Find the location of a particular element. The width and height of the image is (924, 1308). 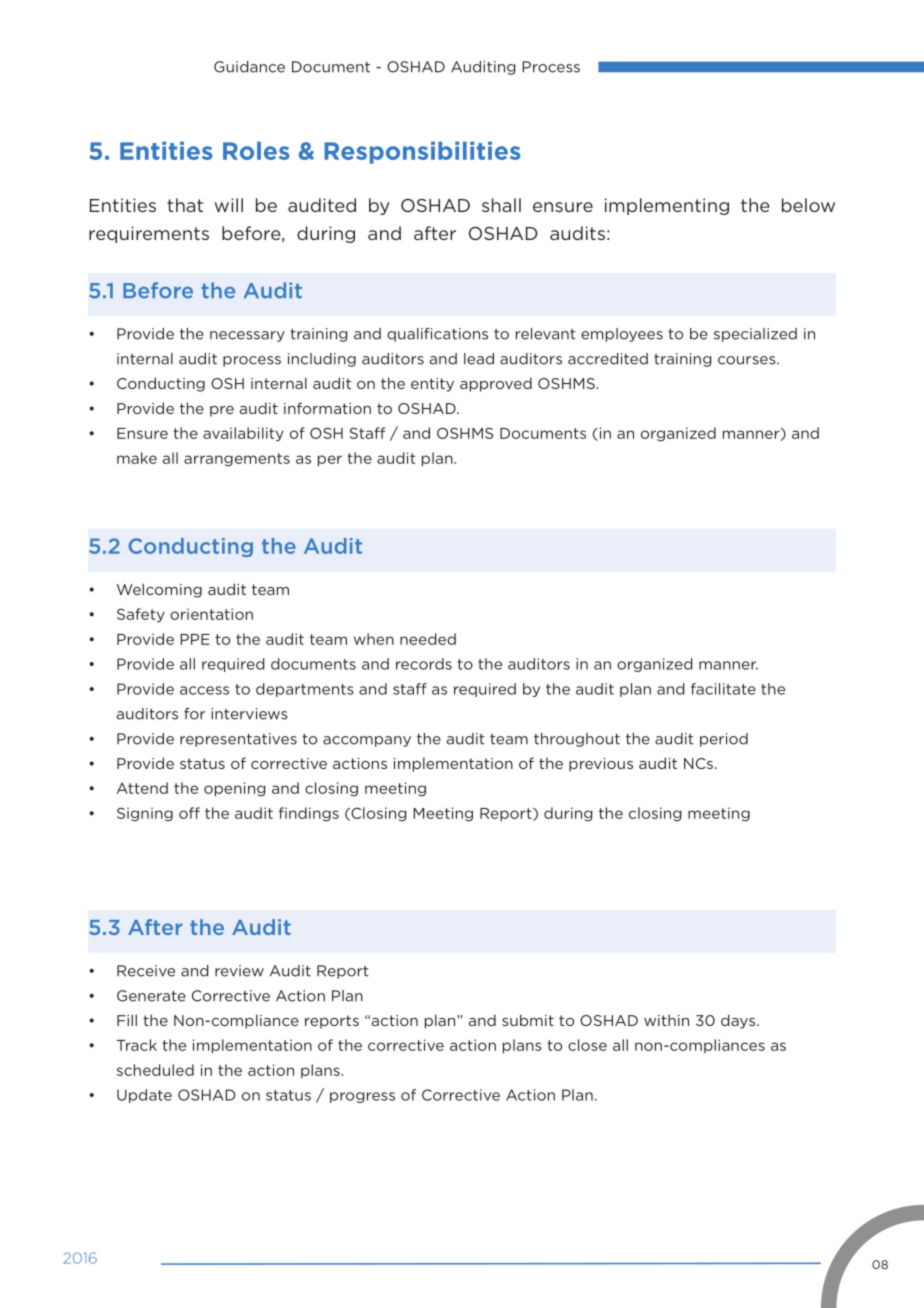

orientation is located at coordinates (211, 614).
